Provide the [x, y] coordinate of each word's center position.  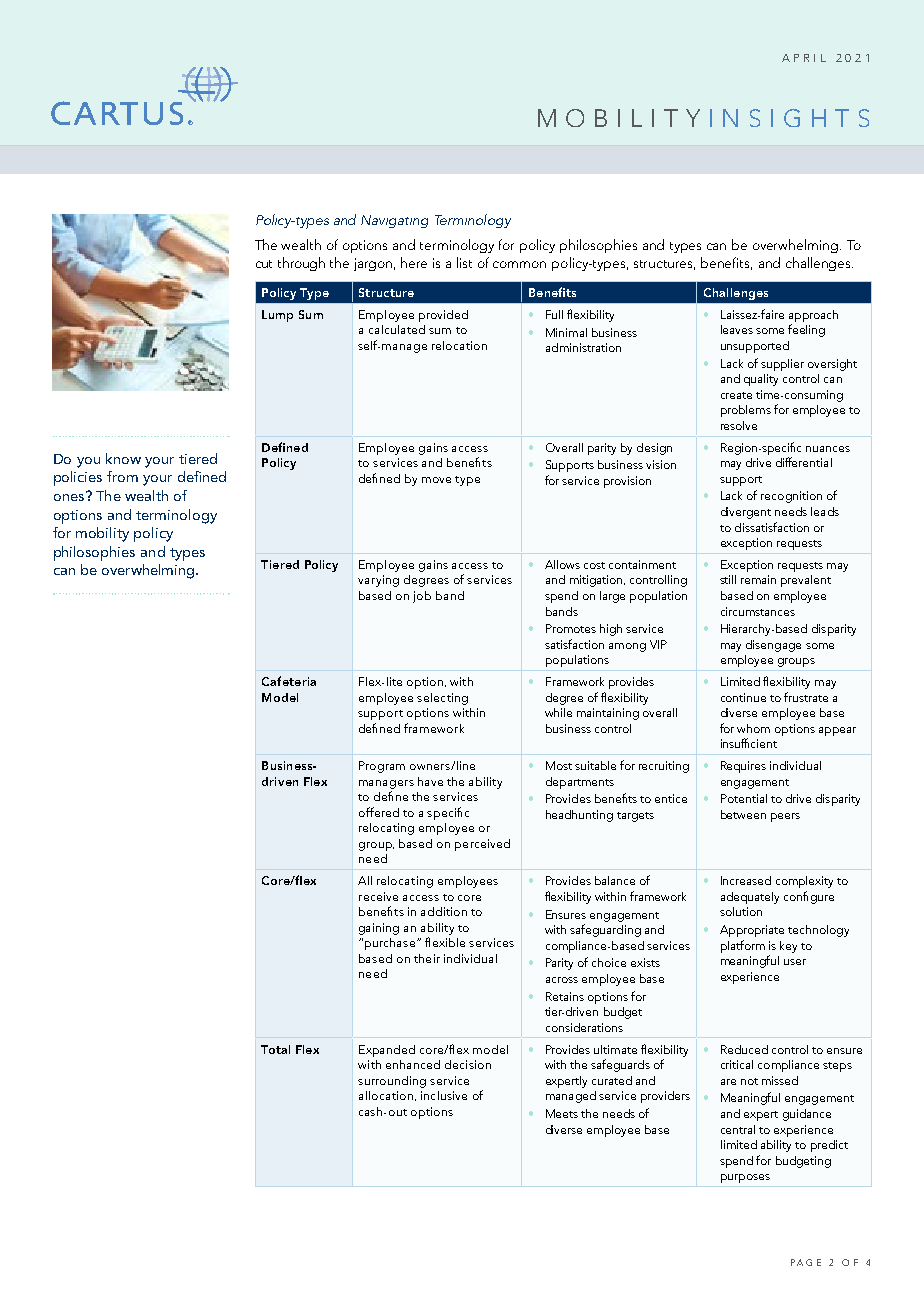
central [738, 1129]
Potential [744, 798]
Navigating [394, 221]
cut [264, 264]
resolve [739, 425]
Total [275, 1049]
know [123, 458]
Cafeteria [289, 681]
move [436, 480]
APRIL [804, 58]
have [430, 781]
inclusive [444, 1095]
